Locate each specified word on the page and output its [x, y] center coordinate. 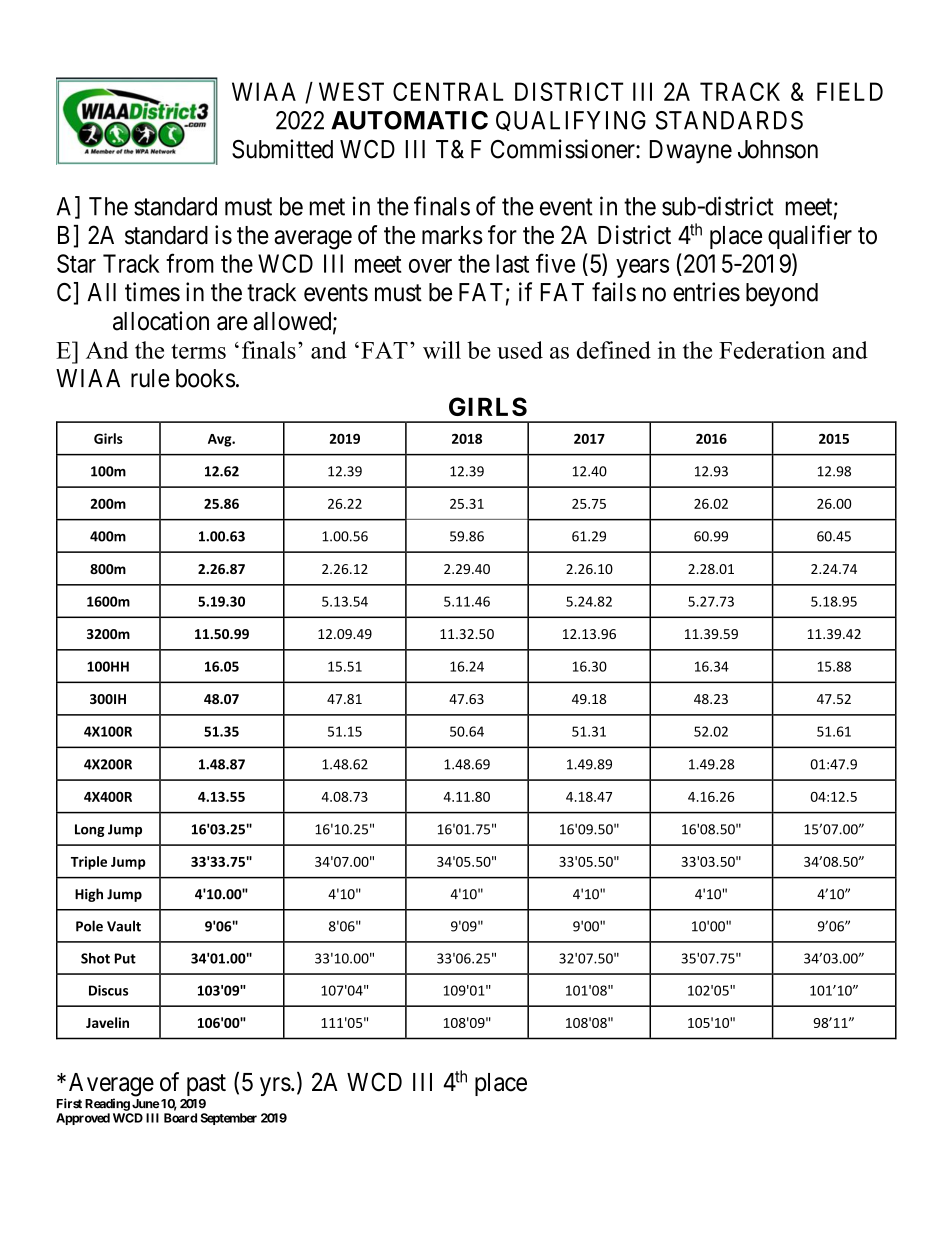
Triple [89, 863]
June [146, 1104]
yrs [275, 1086]
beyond [782, 295]
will [442, 350]
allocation [161, 321]
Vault [124, 926]
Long [90, 830]
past [206, 1085]
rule [150, 378]
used [520, 350]
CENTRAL [448, 91]
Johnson [778, 149]
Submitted [282, 149]
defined [614, 350]
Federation [772, 350]
